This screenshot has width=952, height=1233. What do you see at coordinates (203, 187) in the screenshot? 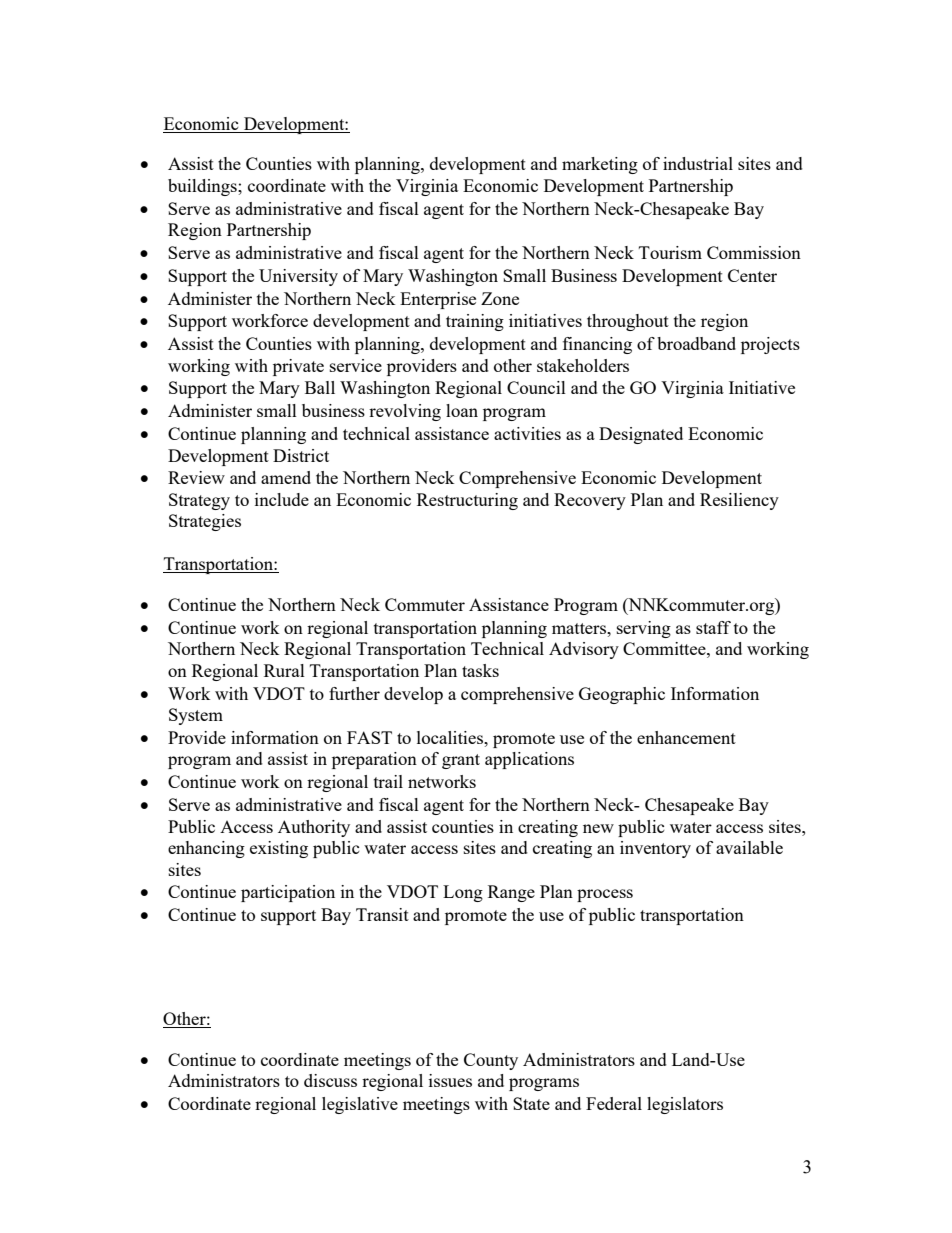
I see `buildings` at bounding box center [203, 187].
